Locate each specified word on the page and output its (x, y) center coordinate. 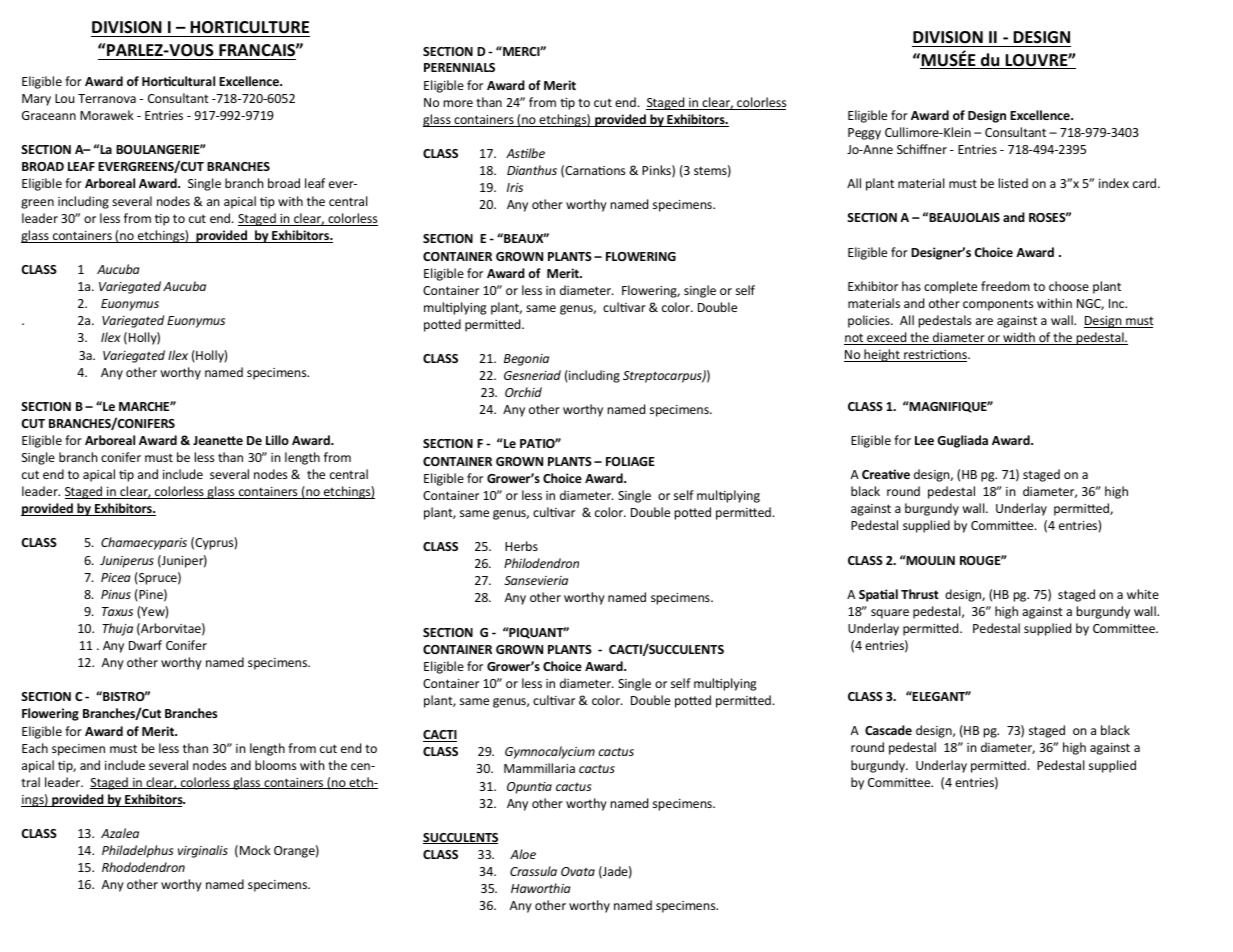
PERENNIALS (459, 67)
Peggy (864, 134)
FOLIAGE (630, 461)
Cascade (888, 730)
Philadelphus (138, 851)
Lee (924, 440)
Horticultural (178, 81)
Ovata (578, 871)
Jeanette (218, 440)
